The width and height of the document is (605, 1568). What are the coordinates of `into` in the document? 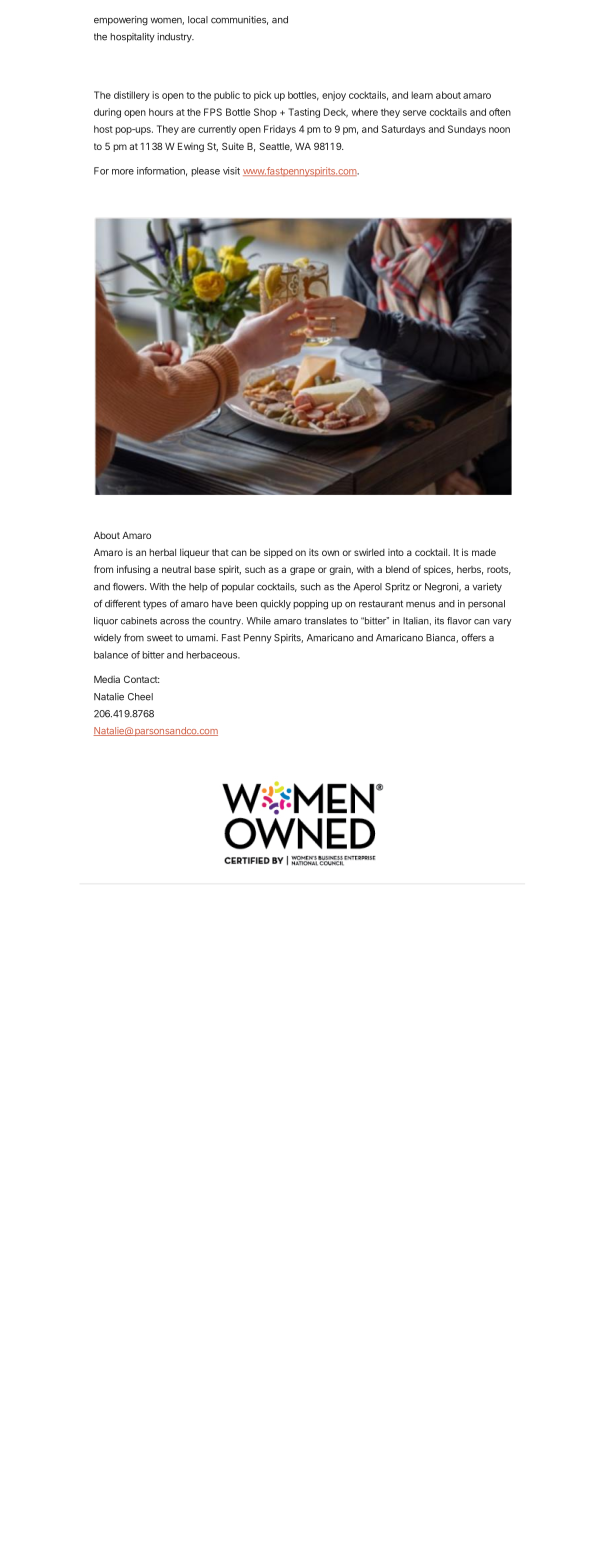 It's located at (396, 552).
